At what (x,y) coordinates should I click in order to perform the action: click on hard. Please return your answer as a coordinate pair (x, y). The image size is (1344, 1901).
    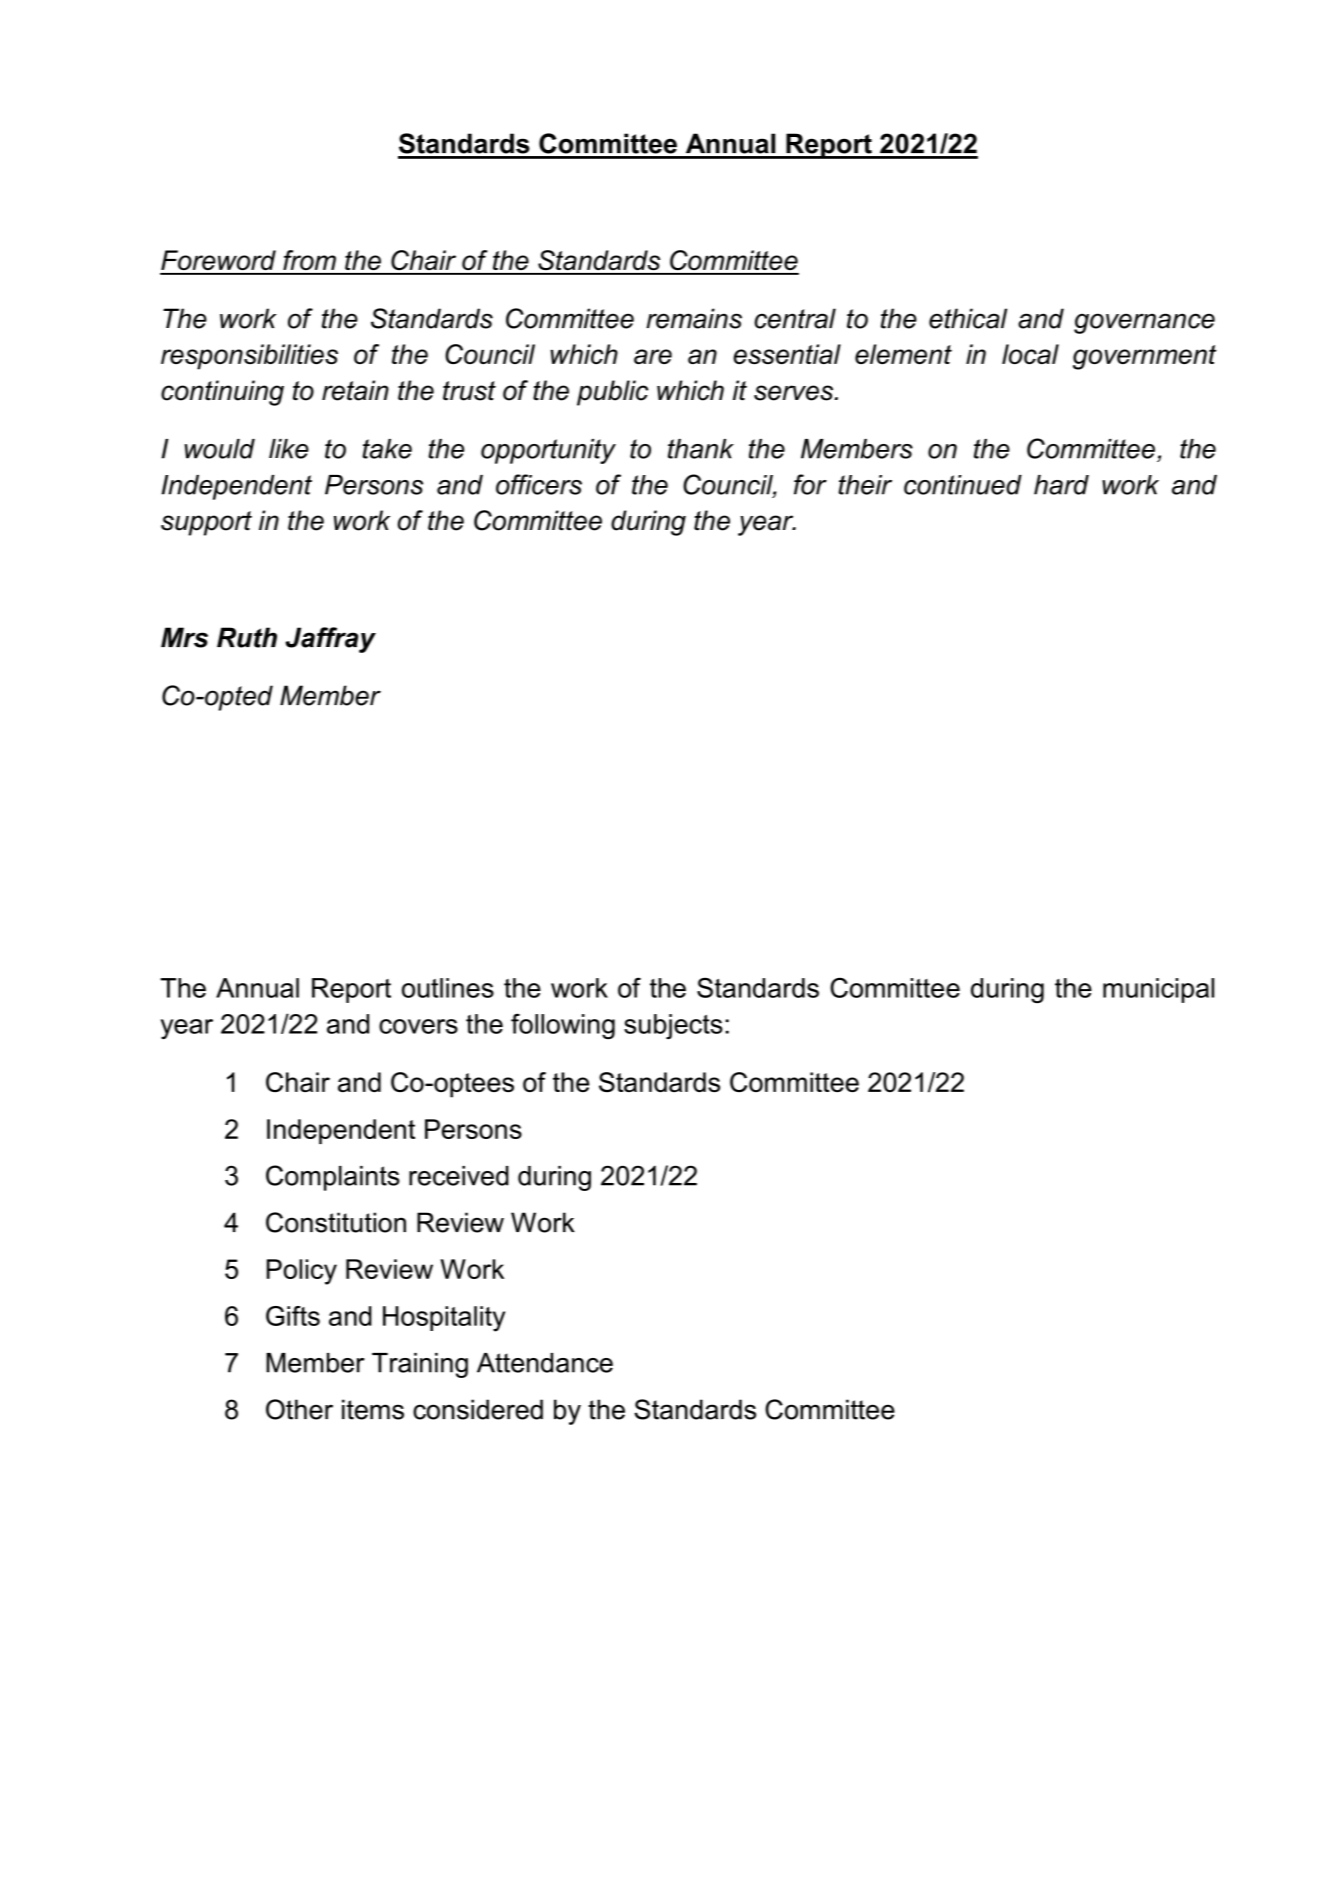
    Looking at the image, I should click on (1061, 485).
